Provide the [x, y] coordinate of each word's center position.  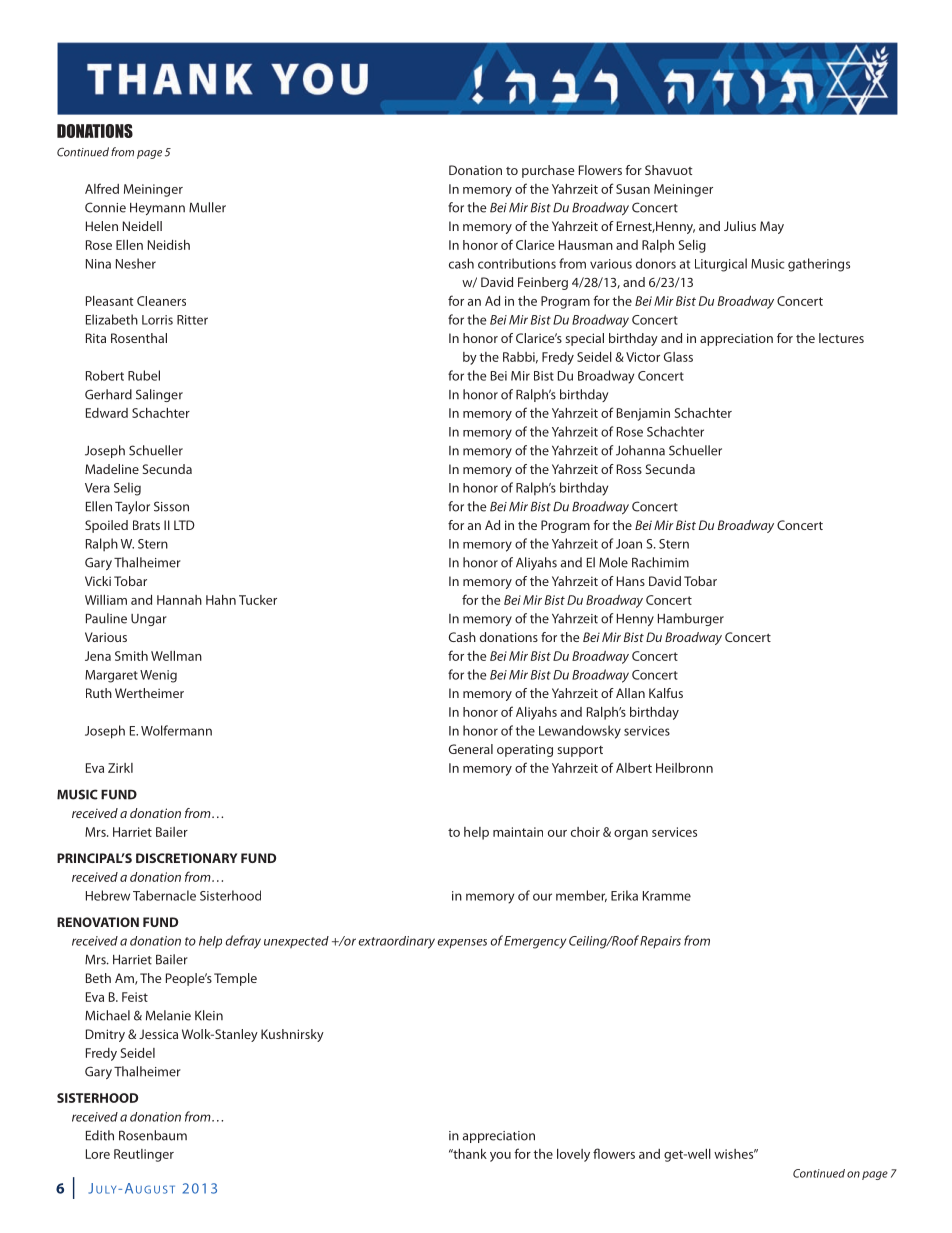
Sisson [171, 506]
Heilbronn [684, 768]
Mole [613, 562]
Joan [629, 544]
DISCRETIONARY [186, 858]
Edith [100, 1135]
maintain [518, 832]
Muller [207, 207]
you [500, 1157]
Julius [740, 226]
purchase [548, 171]
